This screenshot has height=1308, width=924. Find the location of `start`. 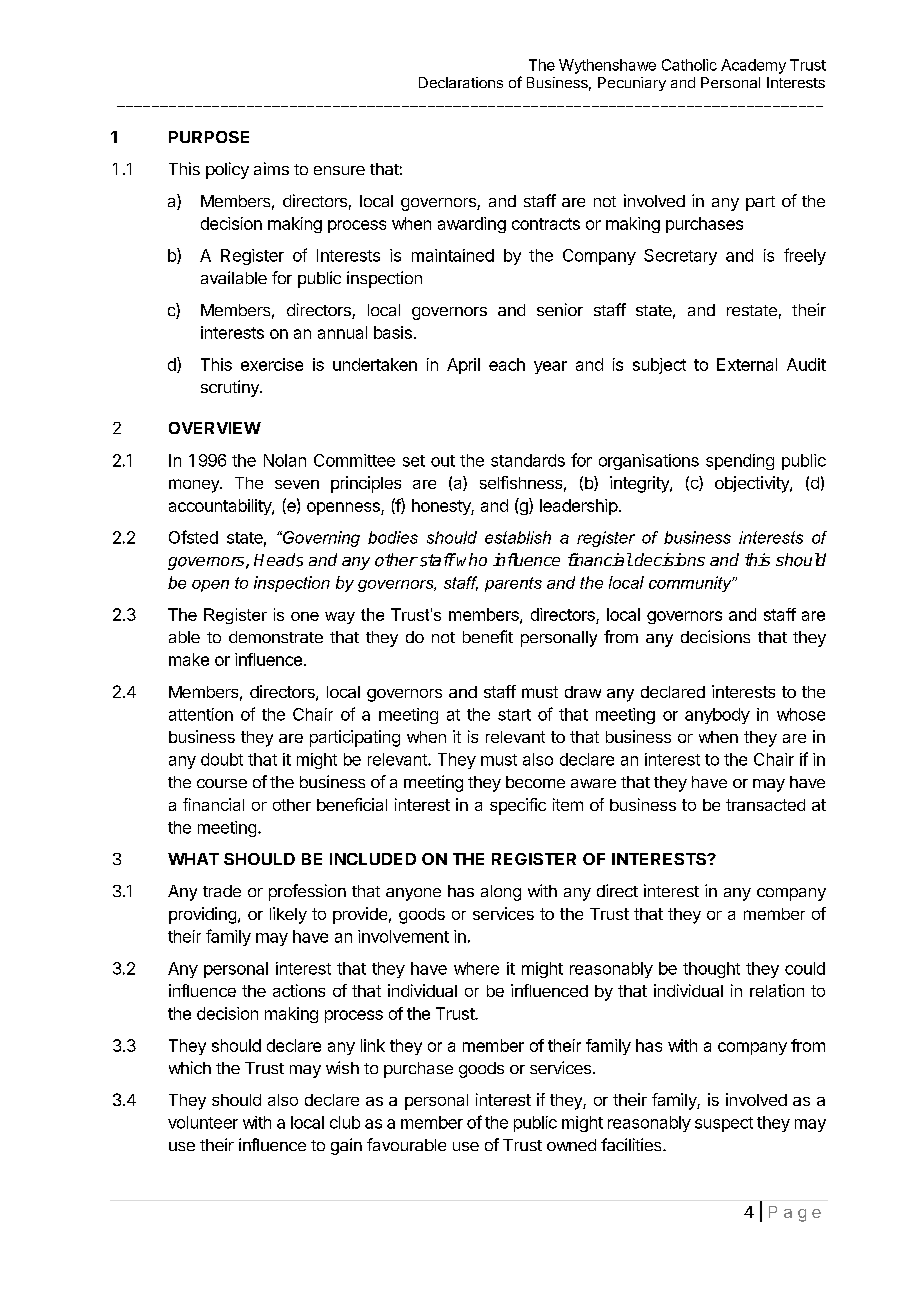

start is located at coordinates (514, 715).
